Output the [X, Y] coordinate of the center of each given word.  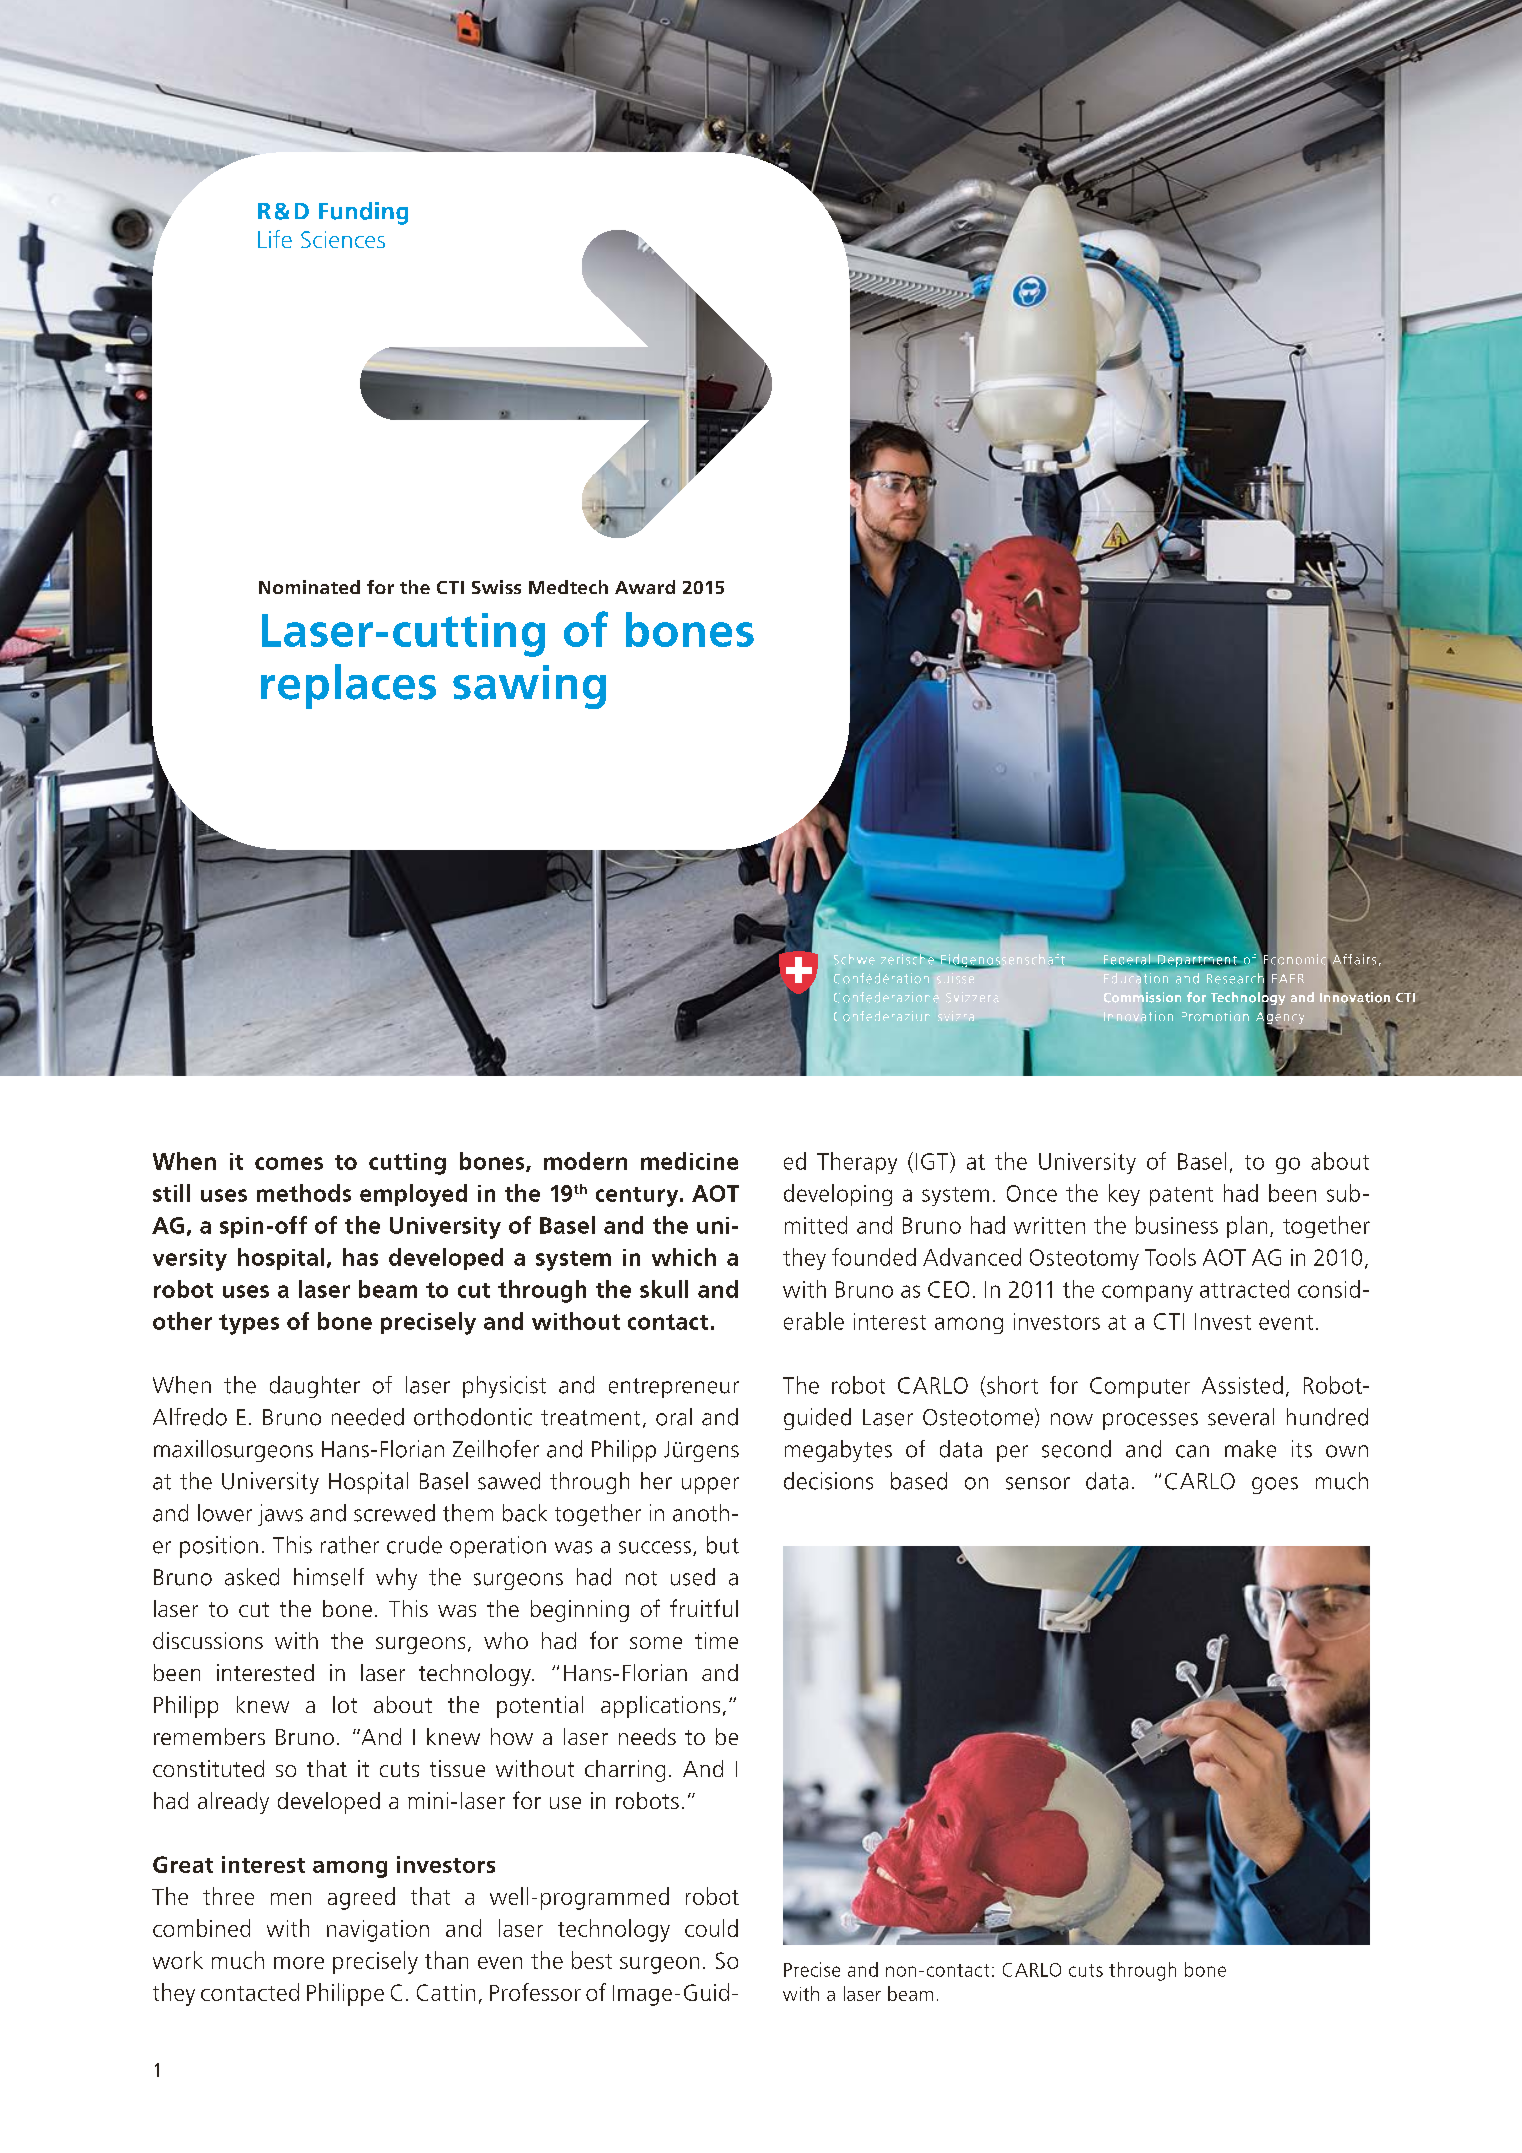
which [684, 1257]
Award [645, 587]
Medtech [568, 587]
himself [329, 1577]
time [716, 1640]
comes [289, 1163]
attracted [1244, 1289]
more [299, 1963]
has [360, 1257]
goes [1275, 1485]
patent [1181, 1196]
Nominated [309, 587]
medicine [689, 1161]
